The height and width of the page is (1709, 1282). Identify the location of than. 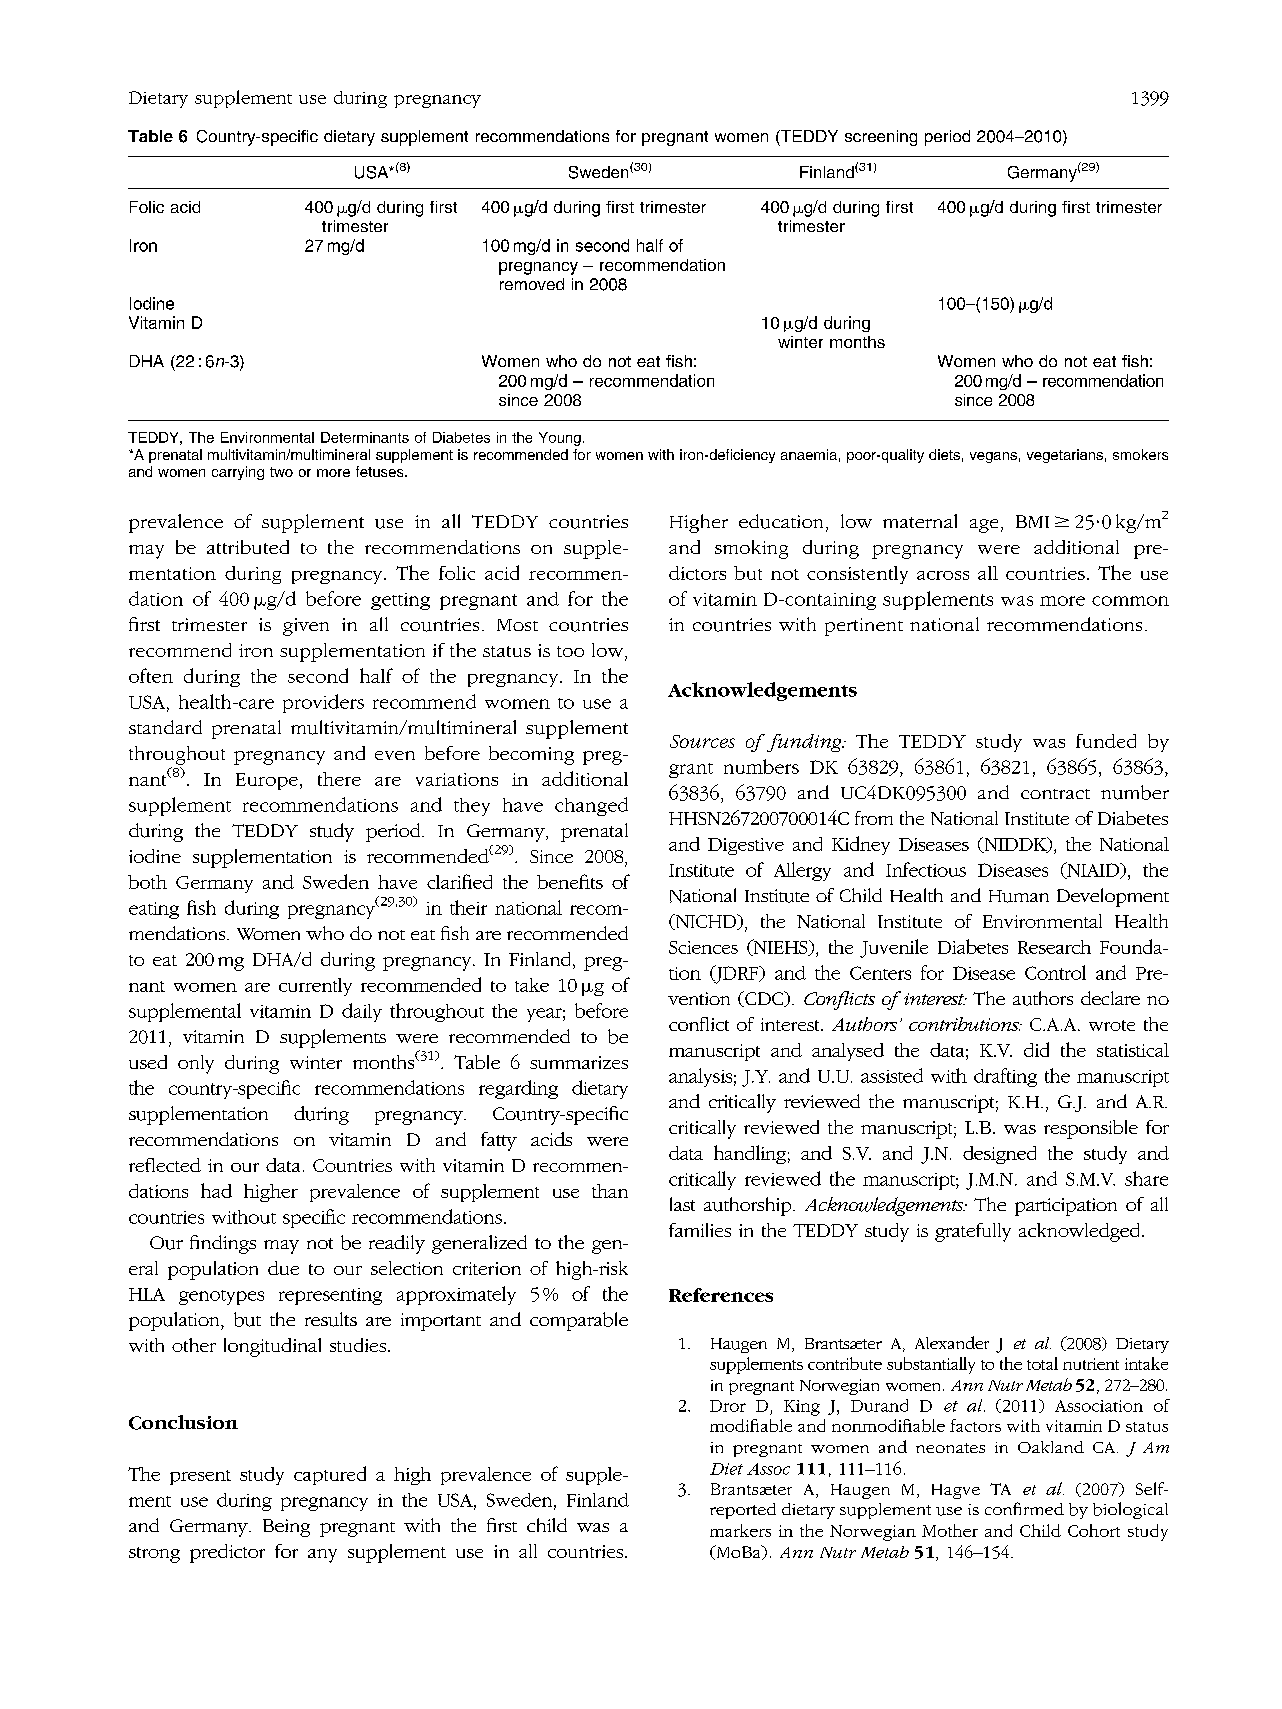
(610, 1191).
